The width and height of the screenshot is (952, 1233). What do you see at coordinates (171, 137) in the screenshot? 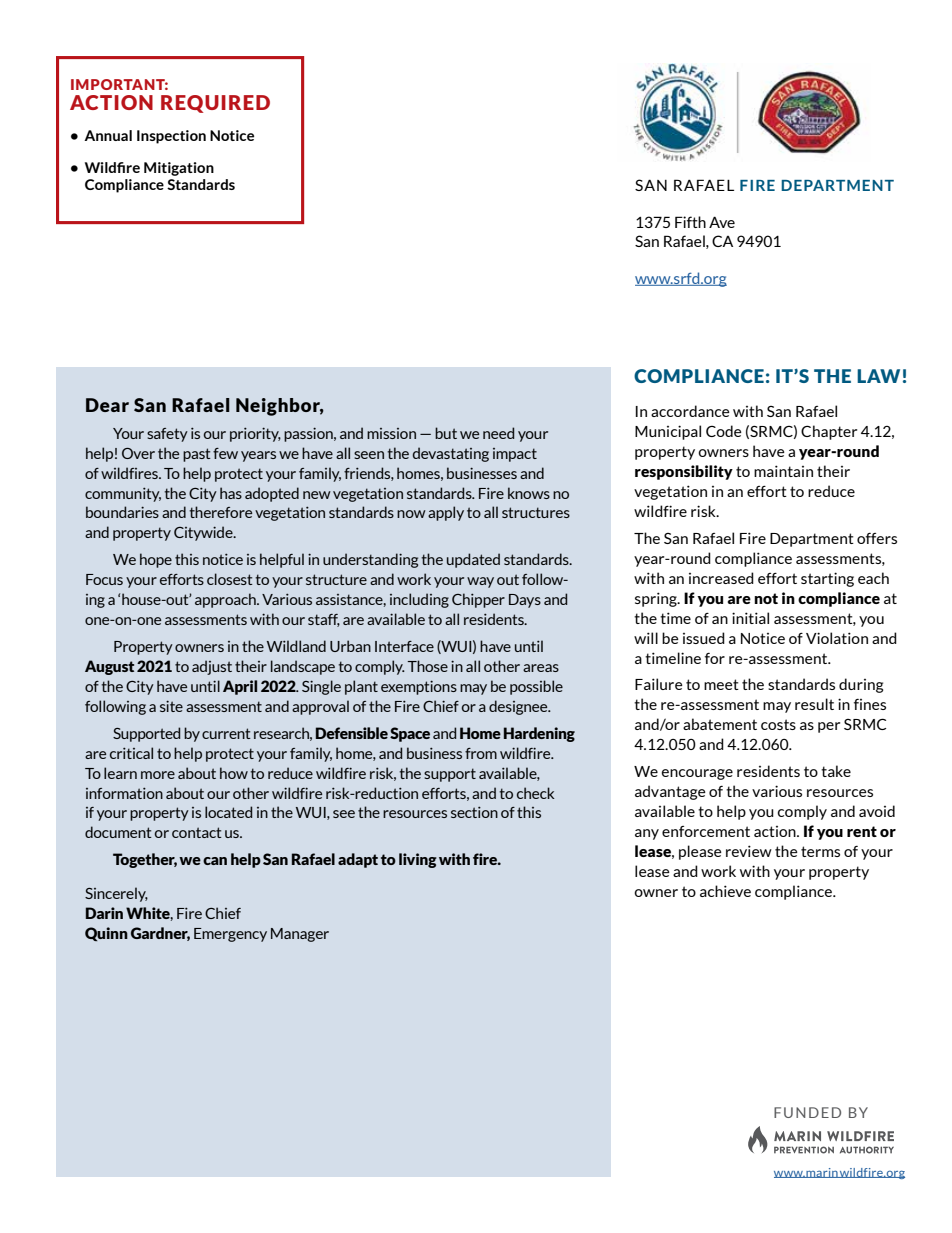
I see `Inspection` at bounding box center [171, 137].
